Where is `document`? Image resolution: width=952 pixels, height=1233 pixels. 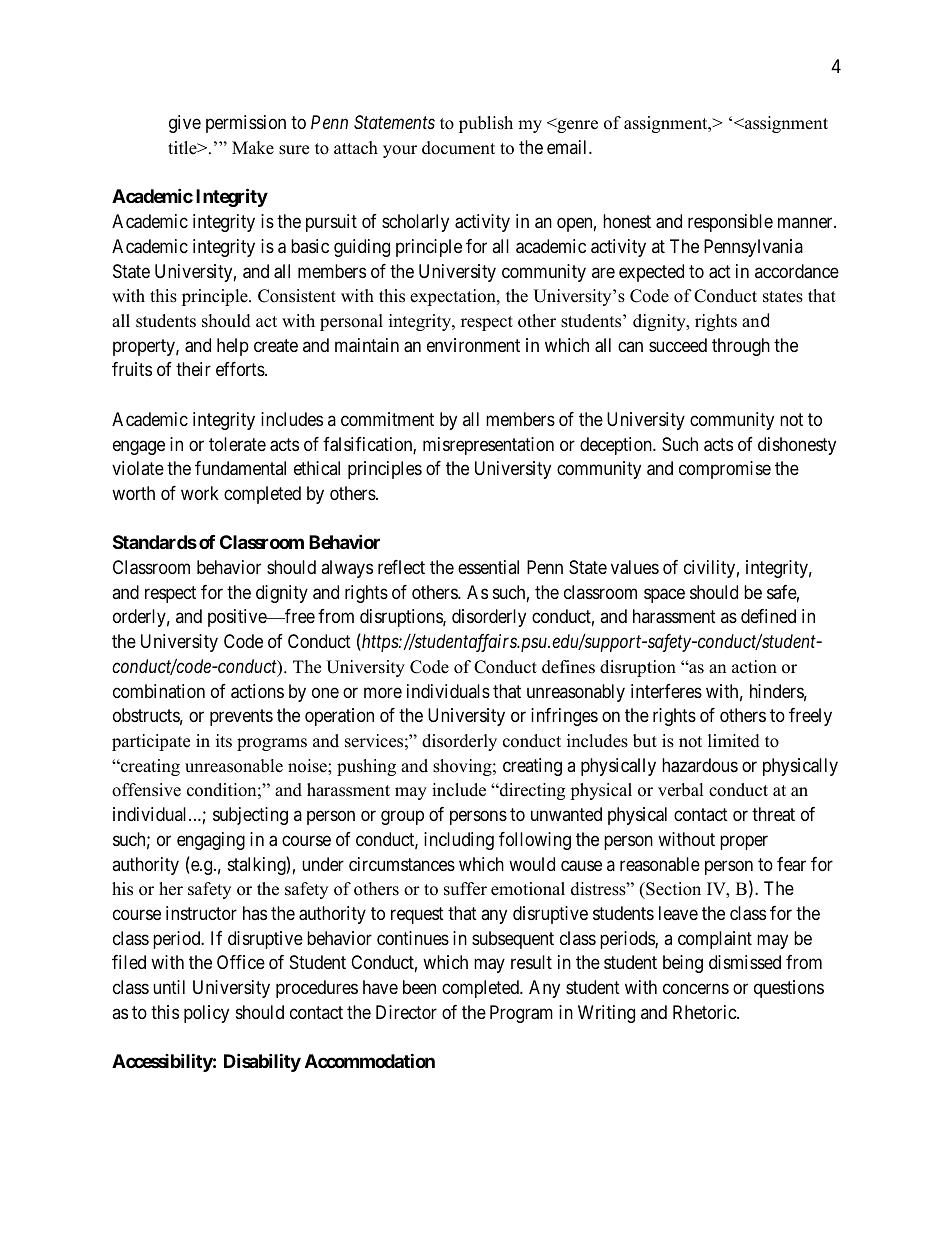
document is located at coordinates (458, 148).
